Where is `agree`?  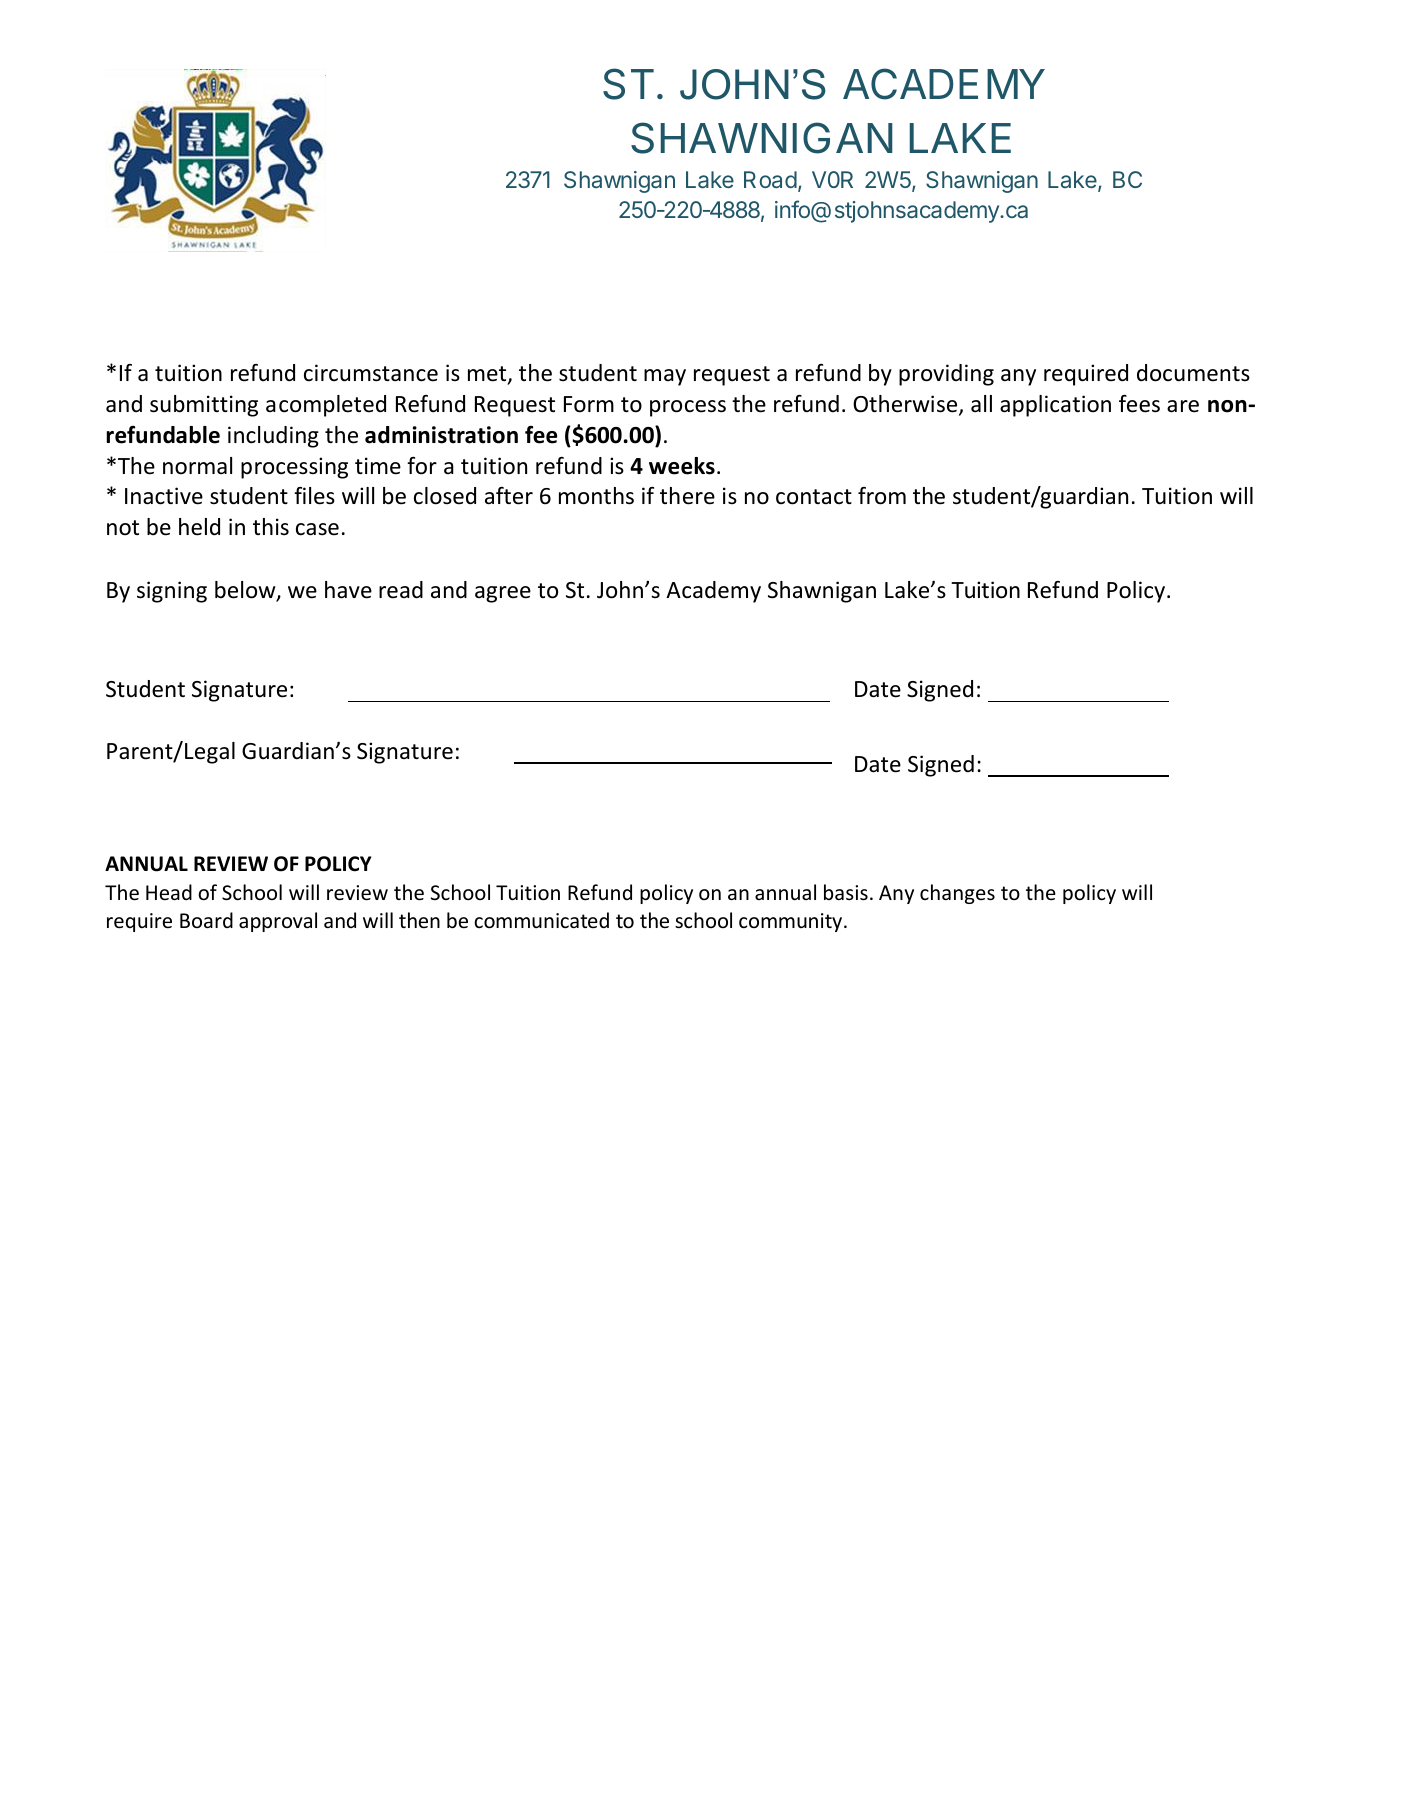 agree is located at coordinates (503, 594).
